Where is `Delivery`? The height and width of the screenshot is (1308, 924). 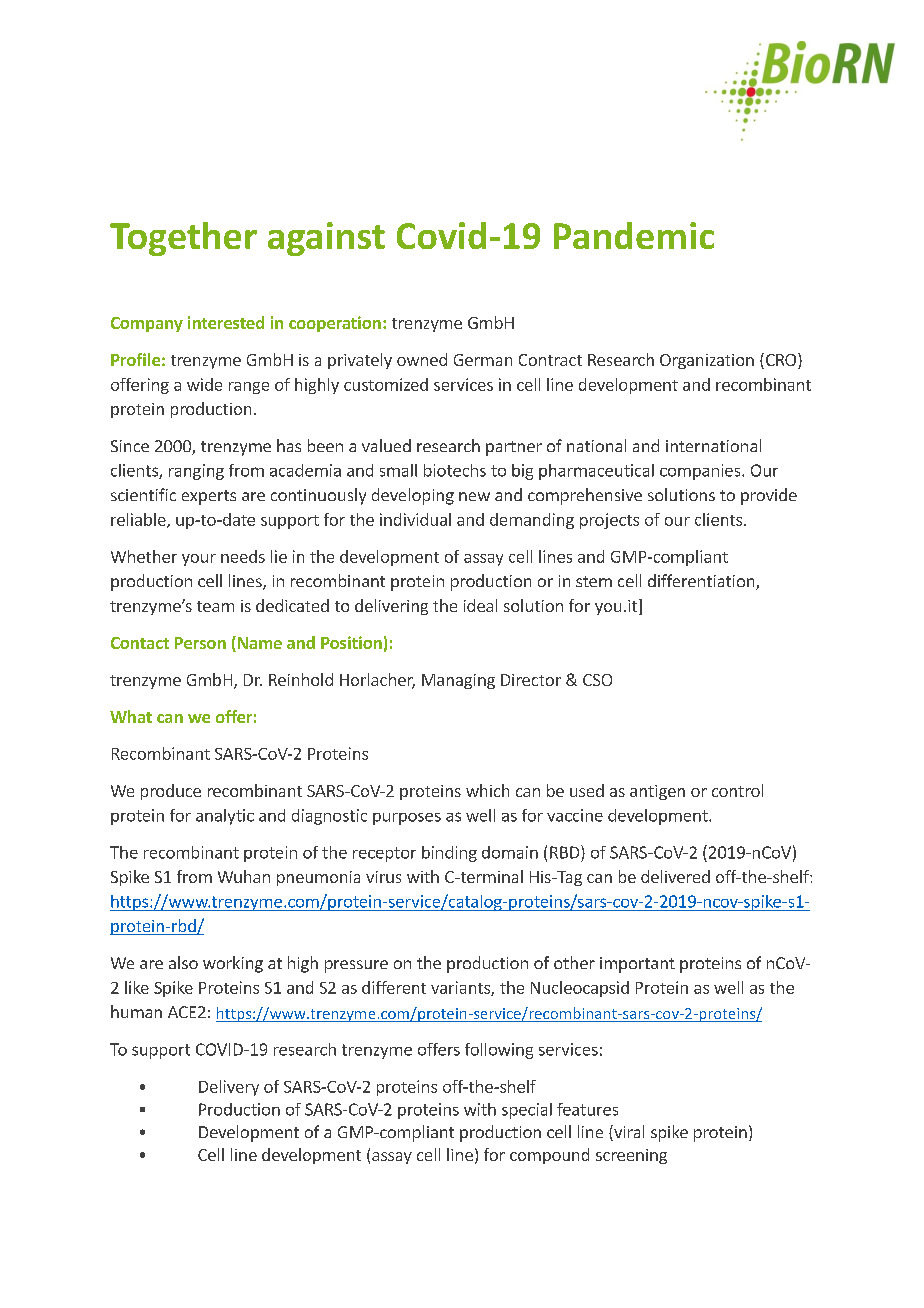 Delivery is located at coordinates (229, 1088).
